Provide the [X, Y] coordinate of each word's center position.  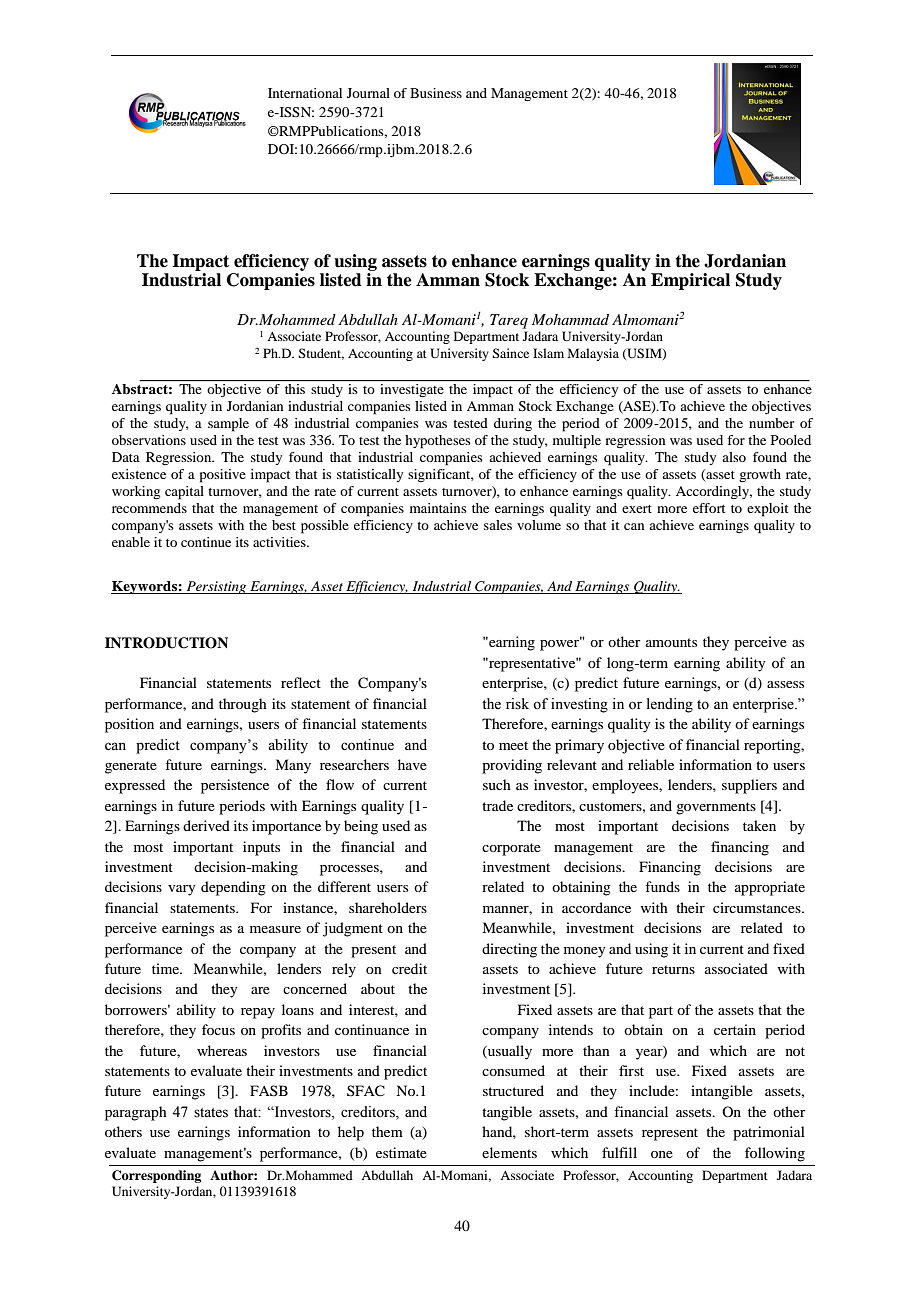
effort [709, 508]
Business [436, 93]
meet [513, 745]
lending [670, 705]
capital [184, 493]
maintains [438, 508]
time [166, 968]
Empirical [690, 281]
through [243, 705]
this [295, 387]
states [211, 1113]
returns [673, 969]
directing [509, 950]
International [305, 93]
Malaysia [593, 354]
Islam [548, 353]
